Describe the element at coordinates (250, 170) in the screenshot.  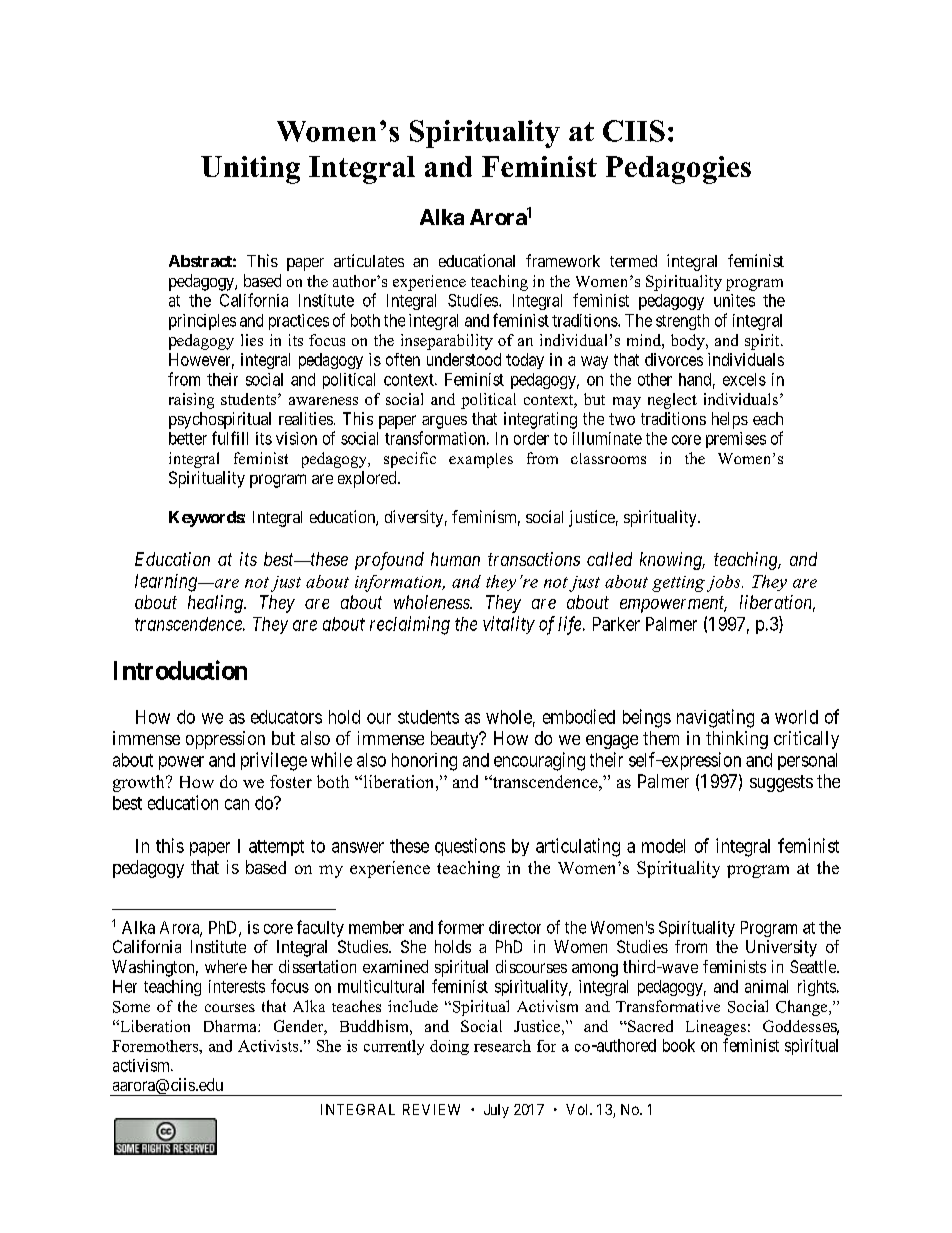
I see `Uniting` at that location.
